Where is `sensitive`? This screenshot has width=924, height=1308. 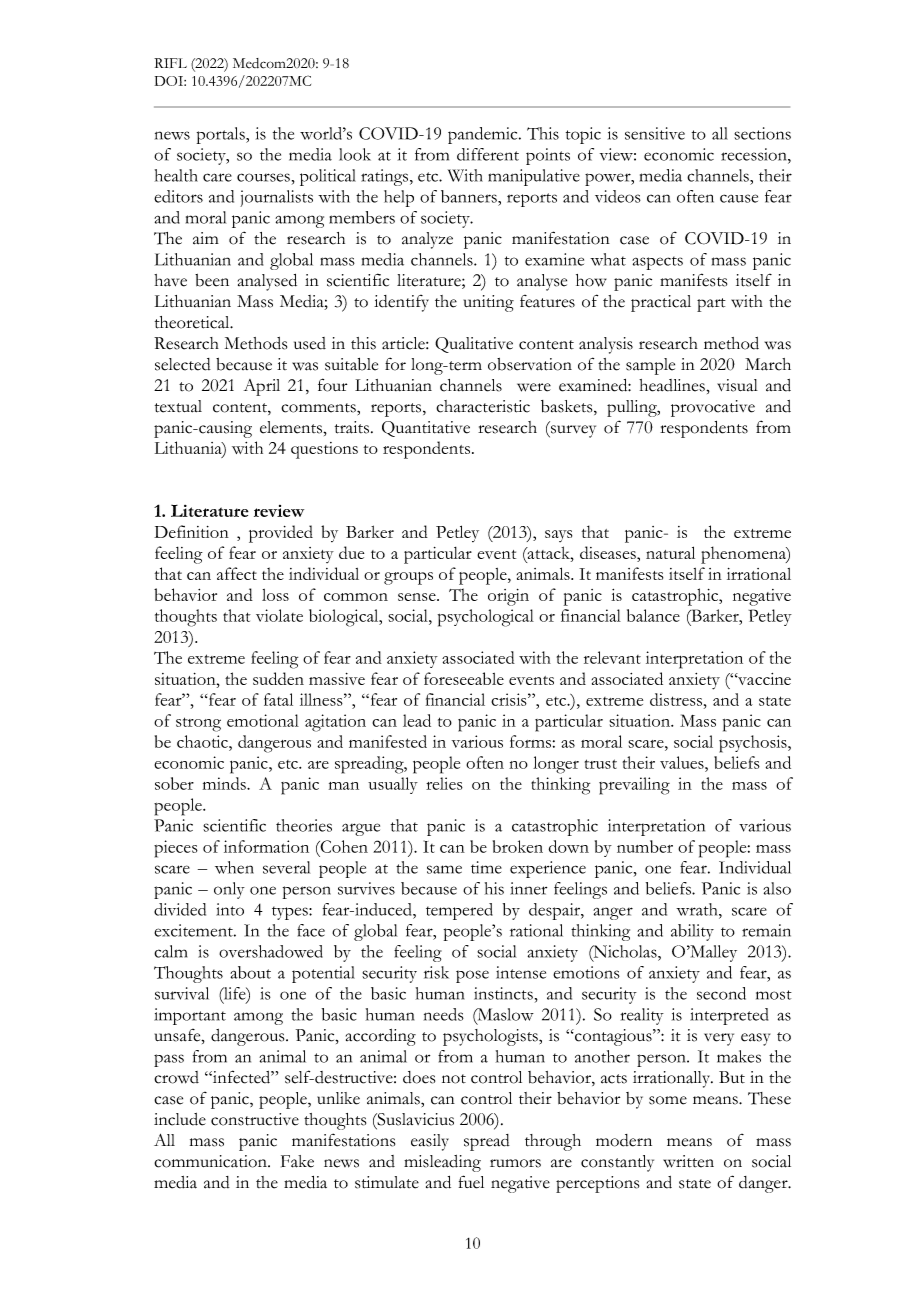
sensitive is located at coordinates (655, 133).
